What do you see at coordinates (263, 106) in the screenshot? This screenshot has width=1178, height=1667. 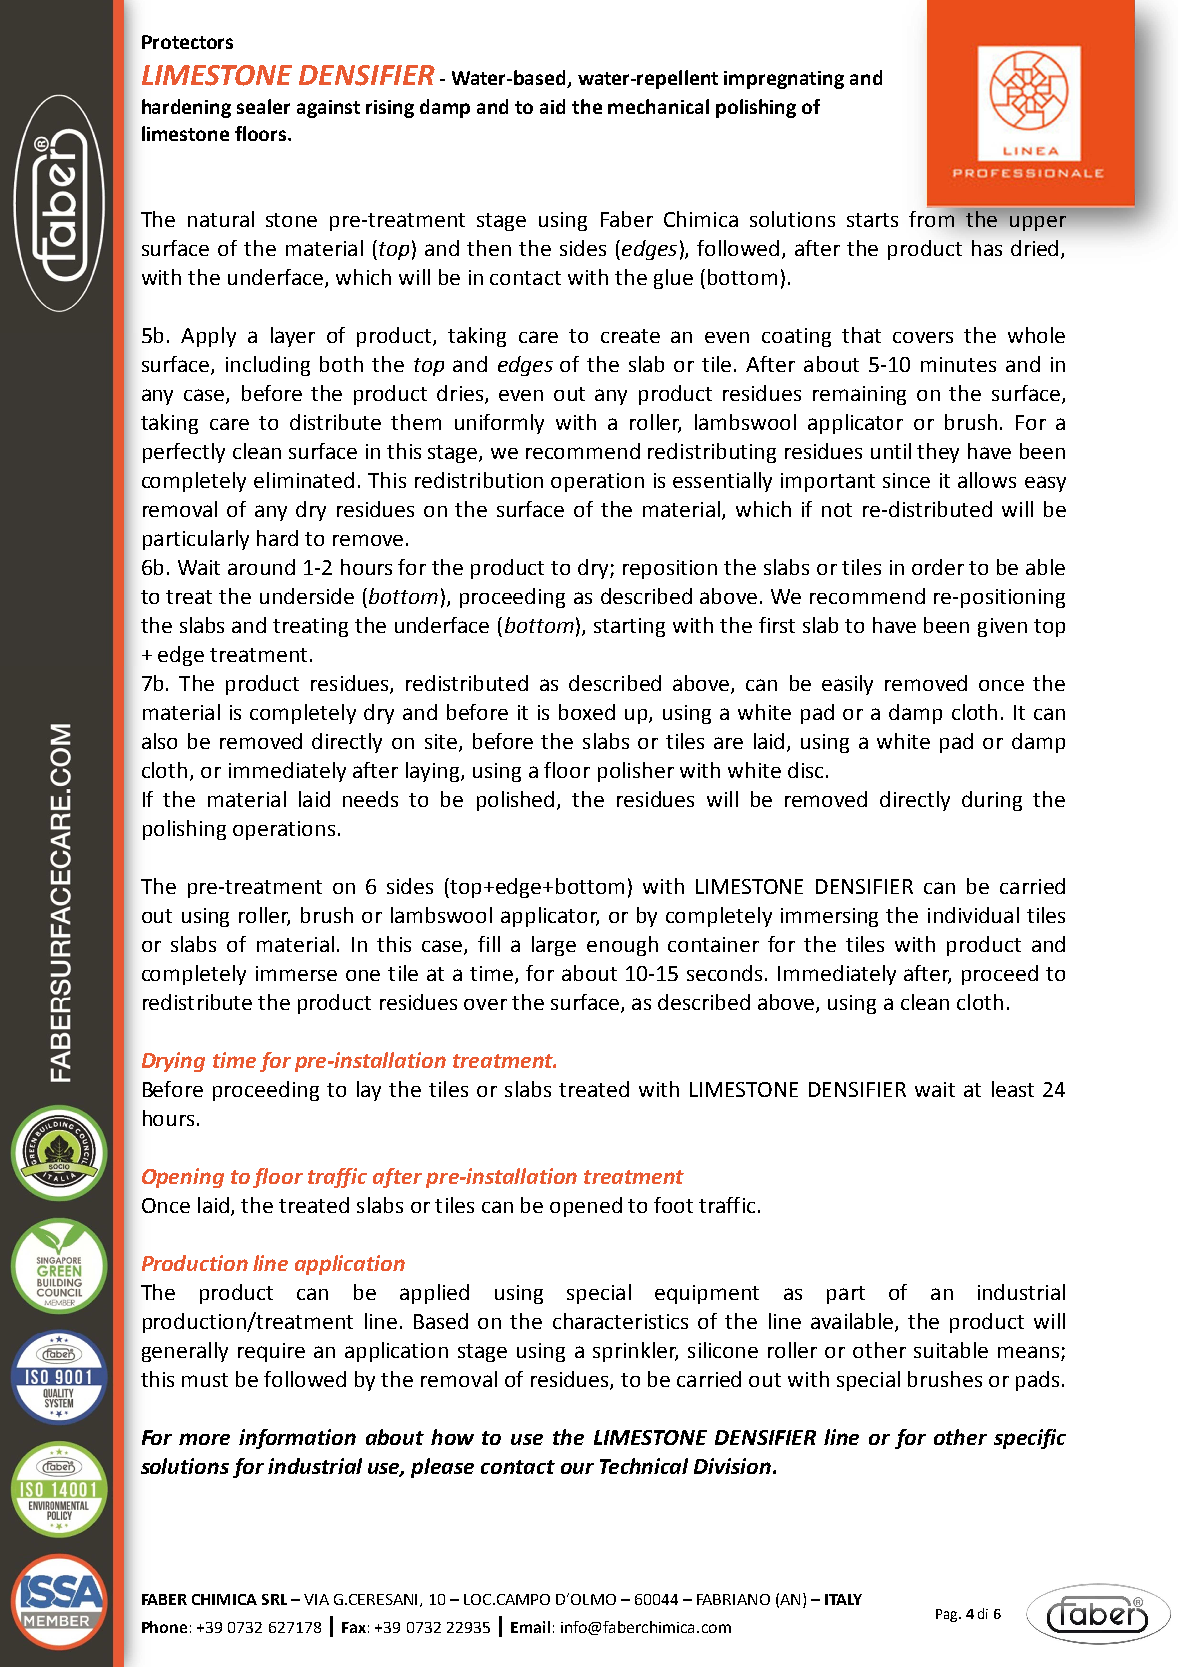 I see `sealer` at bounding box center [263, 106].
